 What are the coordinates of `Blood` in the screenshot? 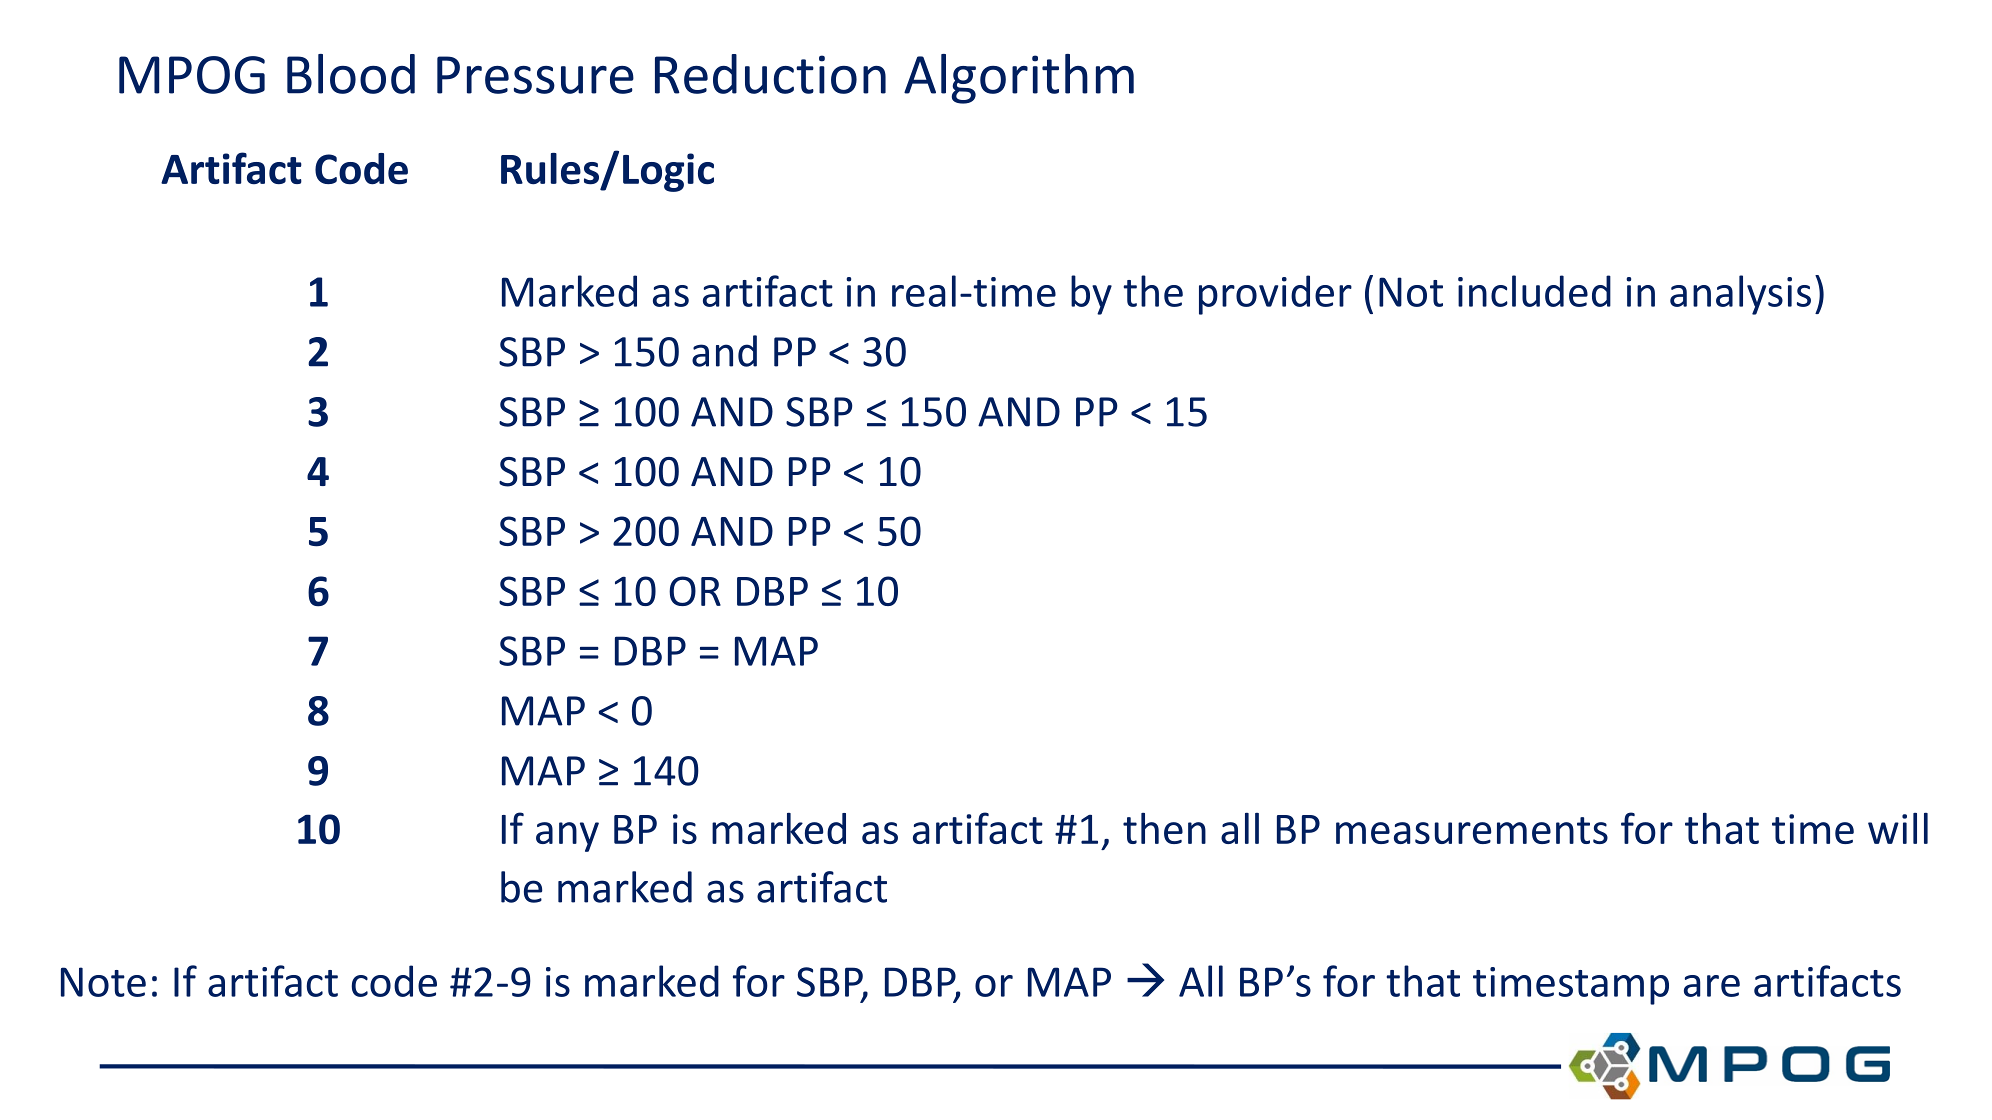 It's located at (351, 74).
